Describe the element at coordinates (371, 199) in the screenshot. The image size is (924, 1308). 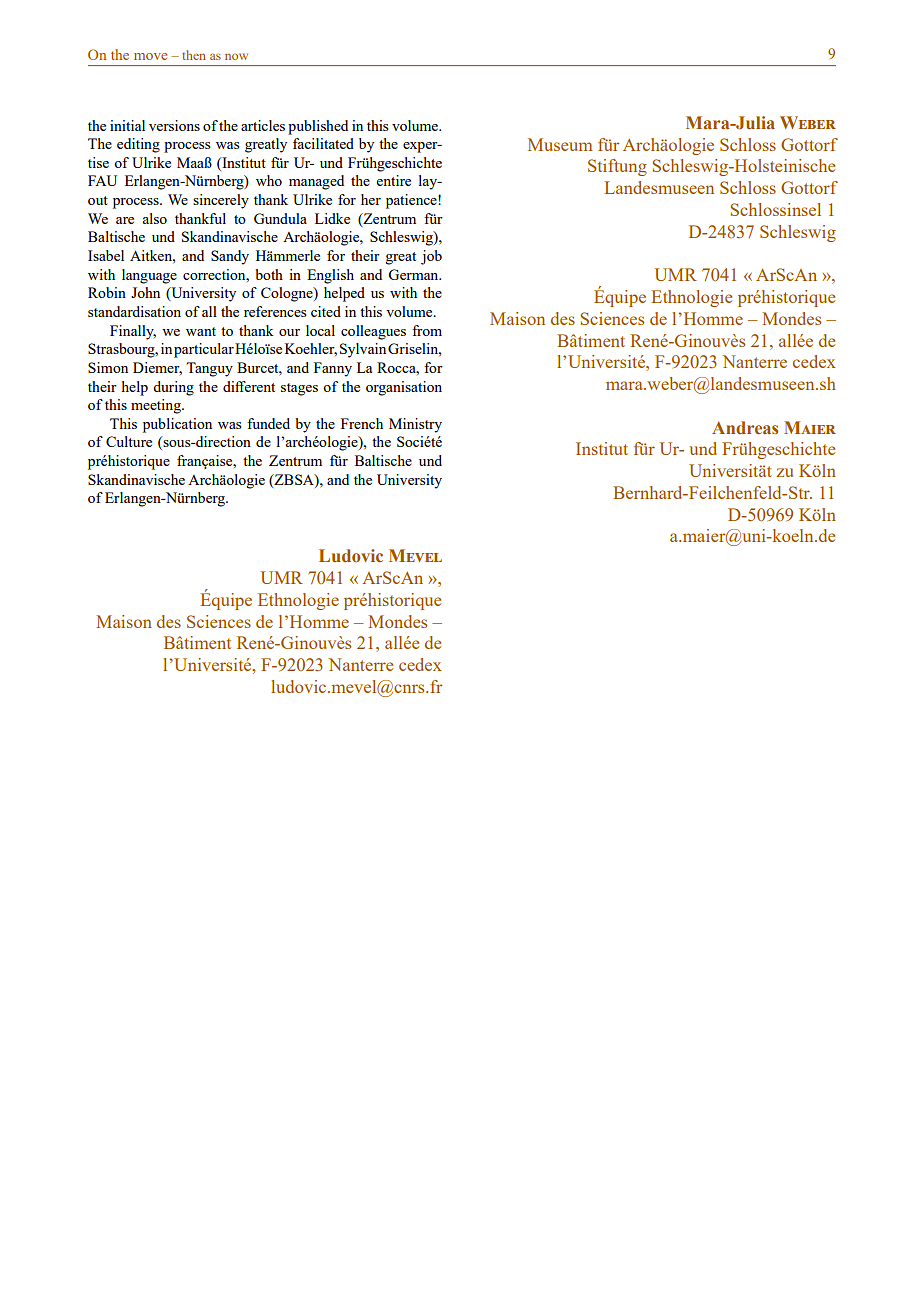
I see `her` at that location.
